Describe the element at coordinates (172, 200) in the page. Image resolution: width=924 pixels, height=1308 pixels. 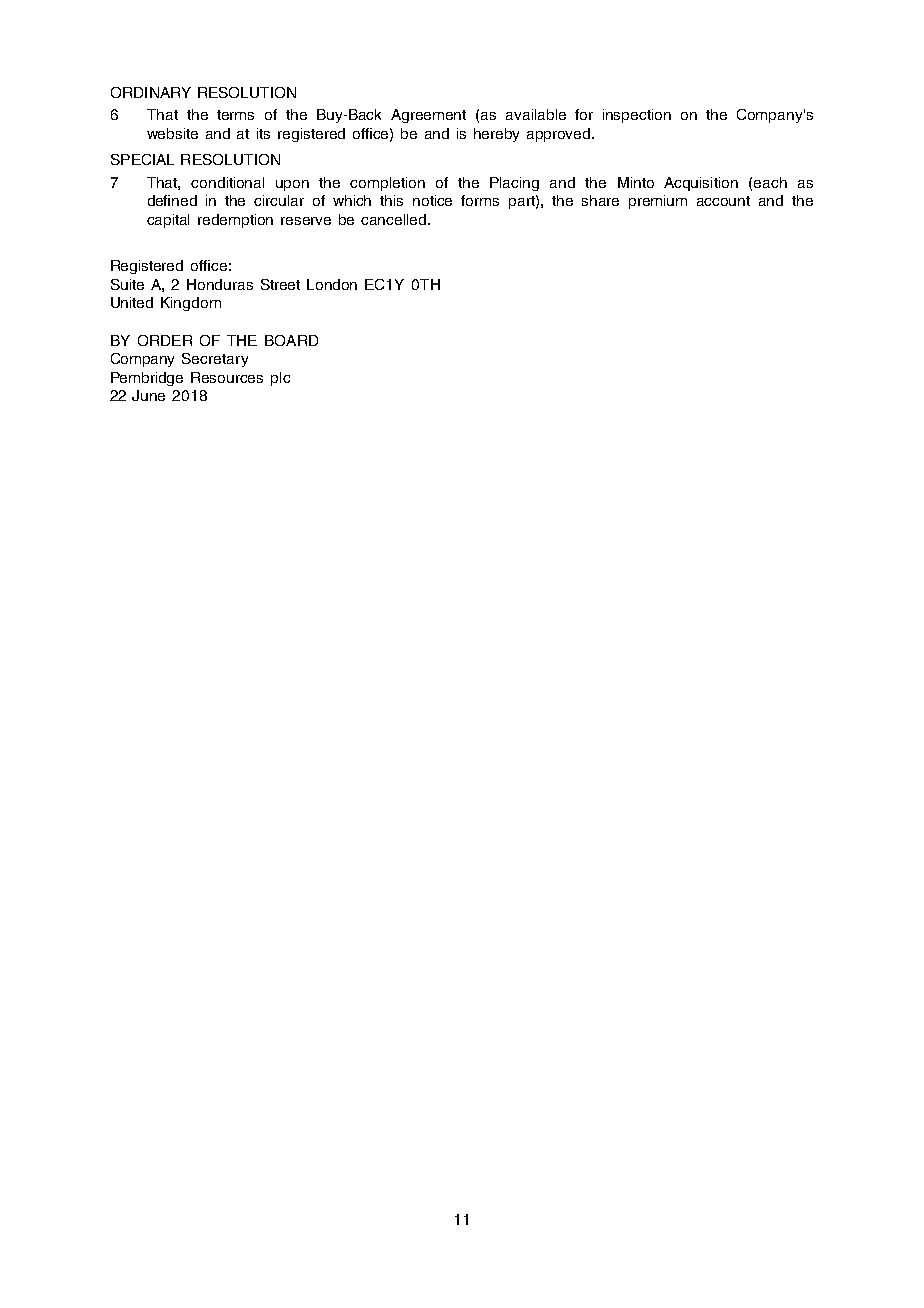
I see `defined` at that location.
